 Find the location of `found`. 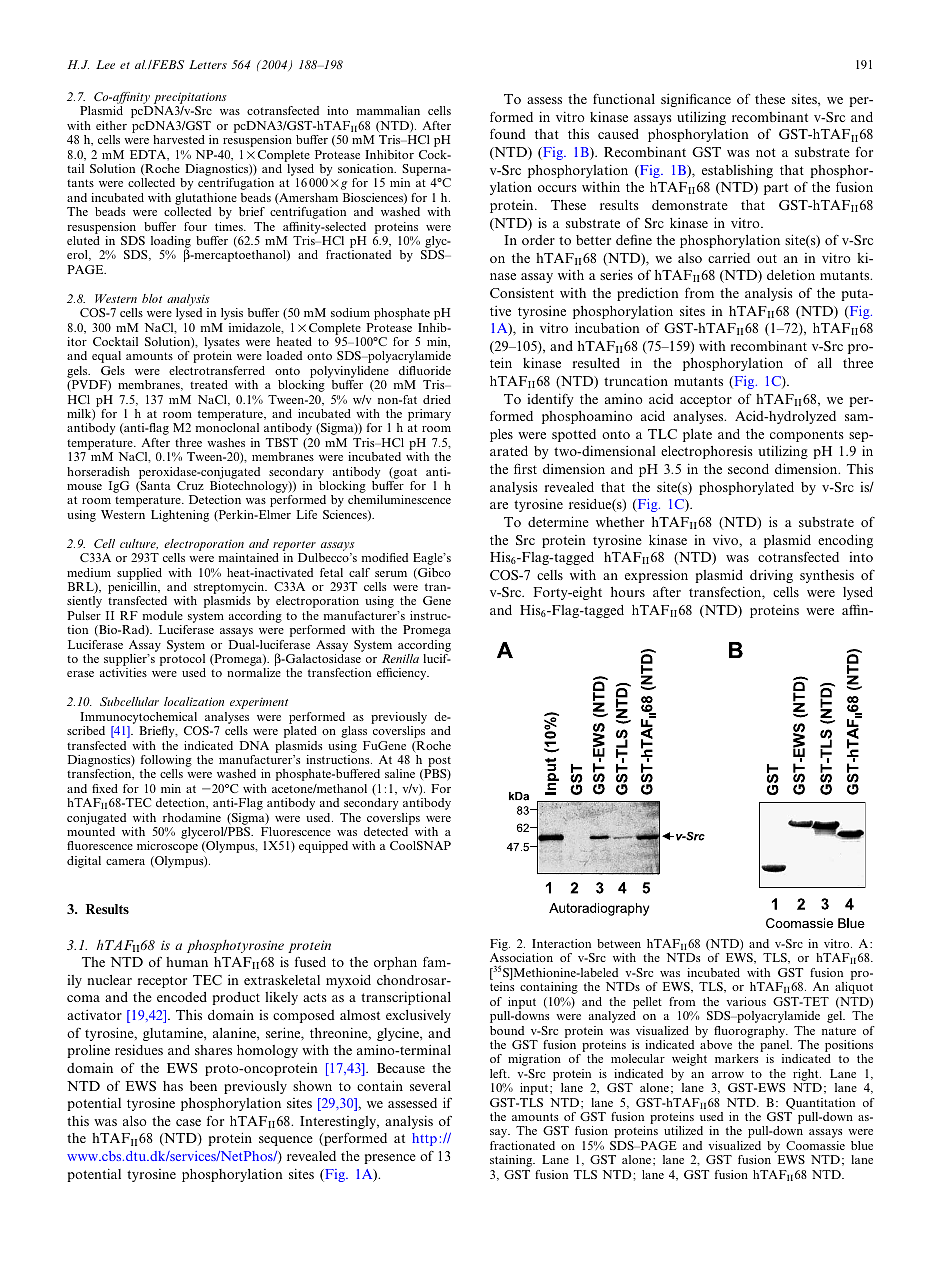

found is located at coordinates (508, 133).
